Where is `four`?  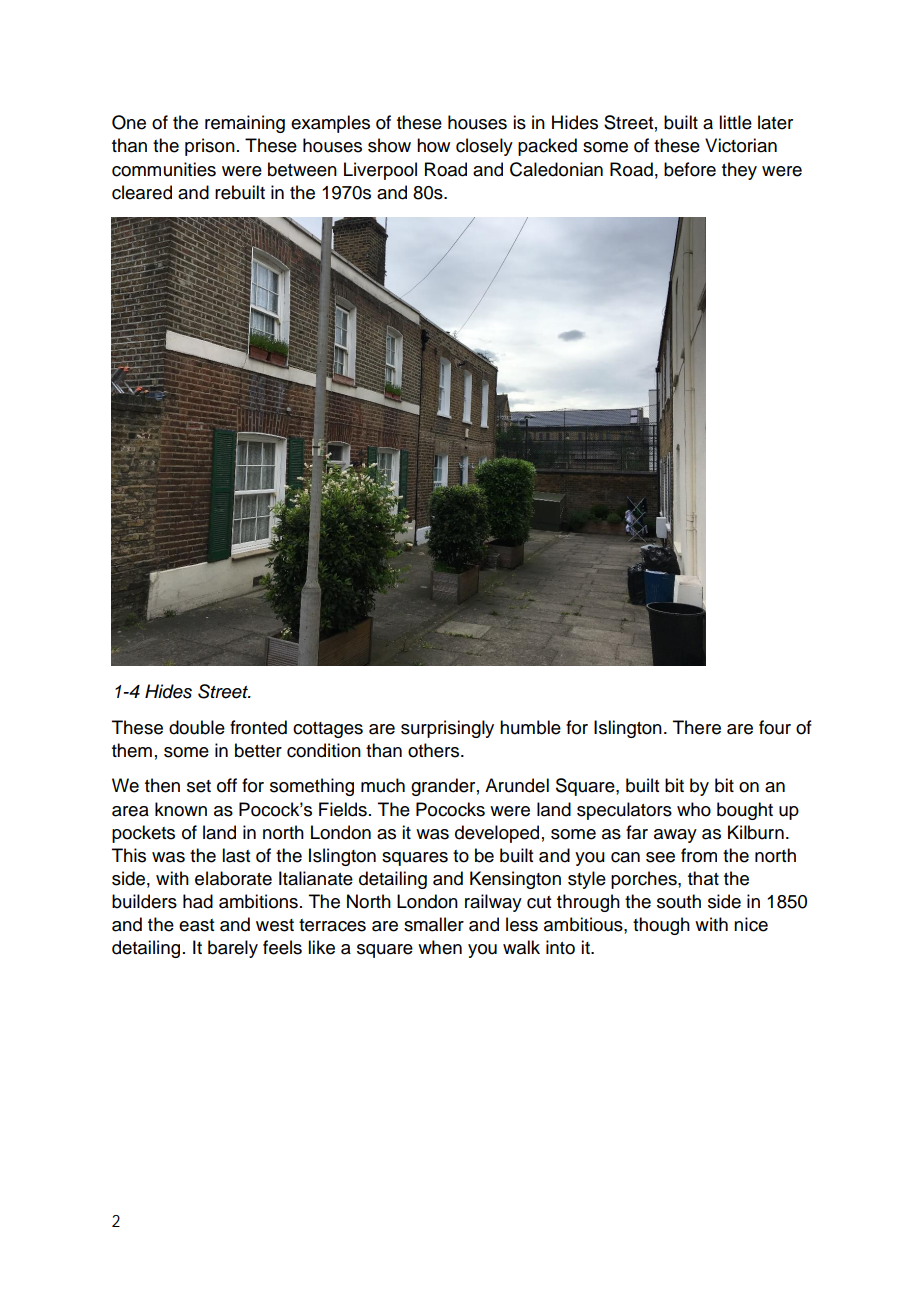
four is located at coordinates (775, 727).
